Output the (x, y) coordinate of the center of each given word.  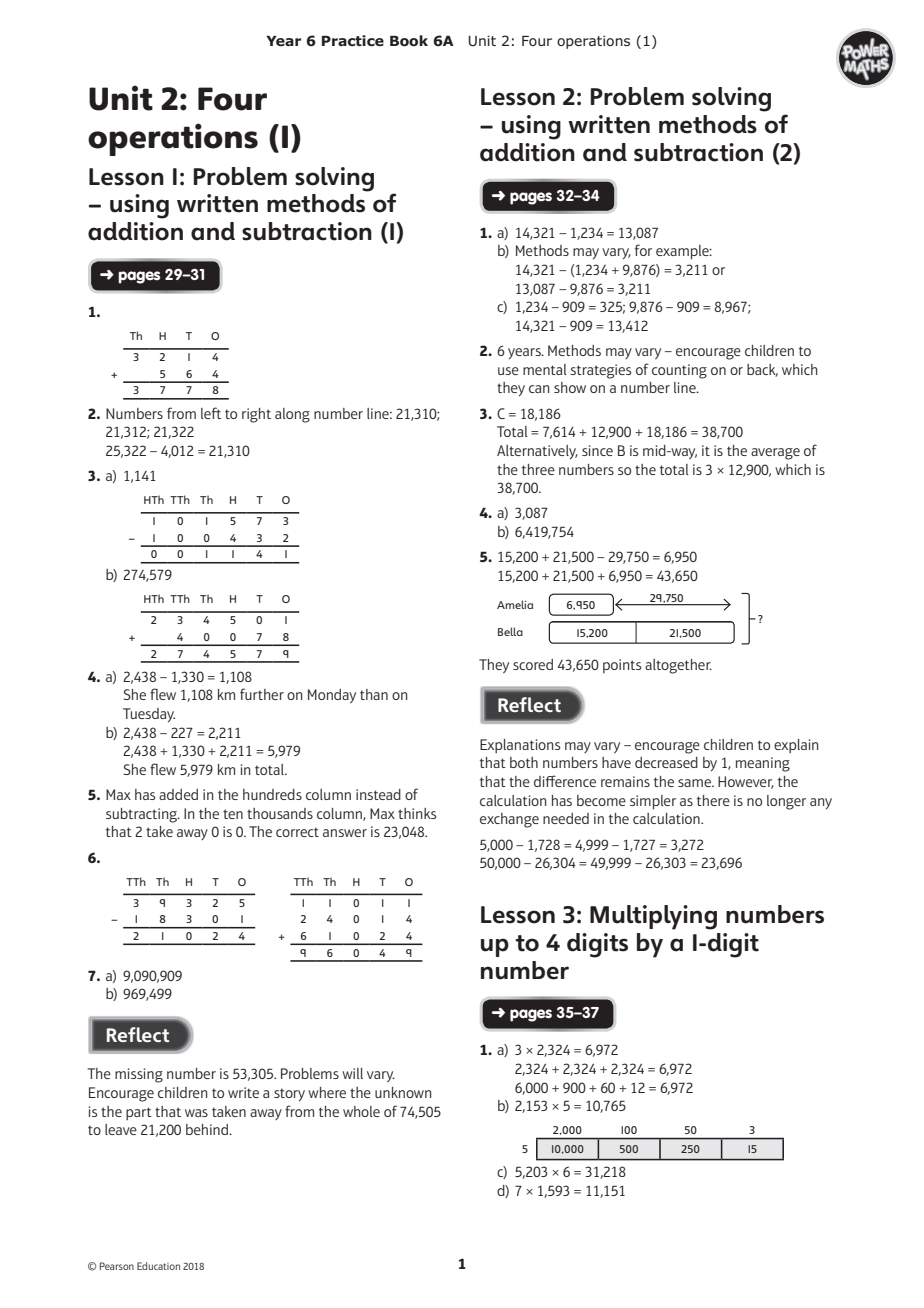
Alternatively (537, 452)
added (178, 794)
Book (409, 41)
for (643, 250)
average (775, 454)
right (256, 415)
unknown (403, 1092)
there (713, 800)
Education (158, 1266)
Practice (353, 40)
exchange (509, 820)
